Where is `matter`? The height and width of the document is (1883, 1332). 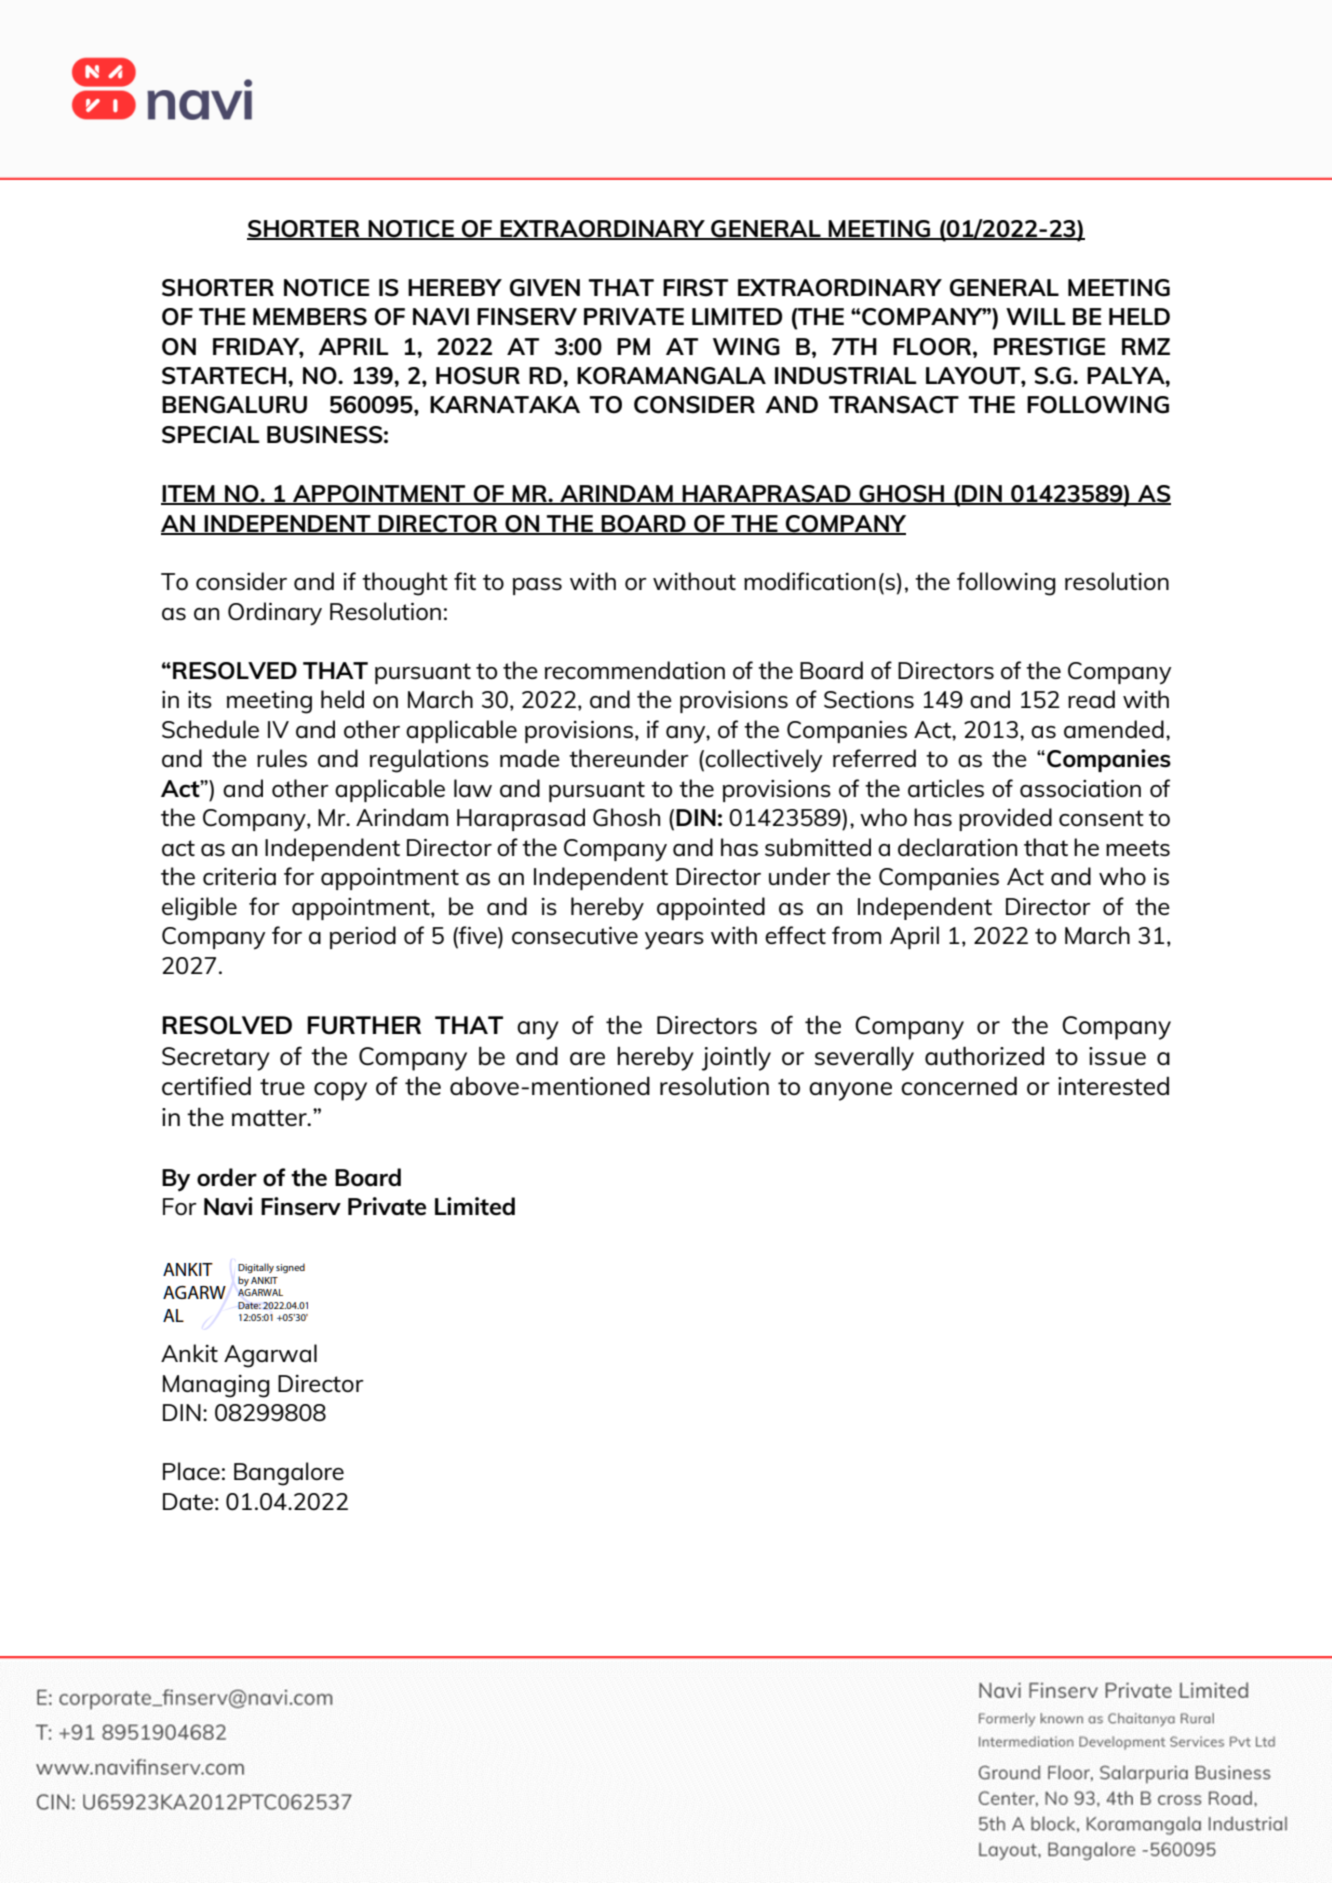
matter is located at coordinates (270, 1118).
